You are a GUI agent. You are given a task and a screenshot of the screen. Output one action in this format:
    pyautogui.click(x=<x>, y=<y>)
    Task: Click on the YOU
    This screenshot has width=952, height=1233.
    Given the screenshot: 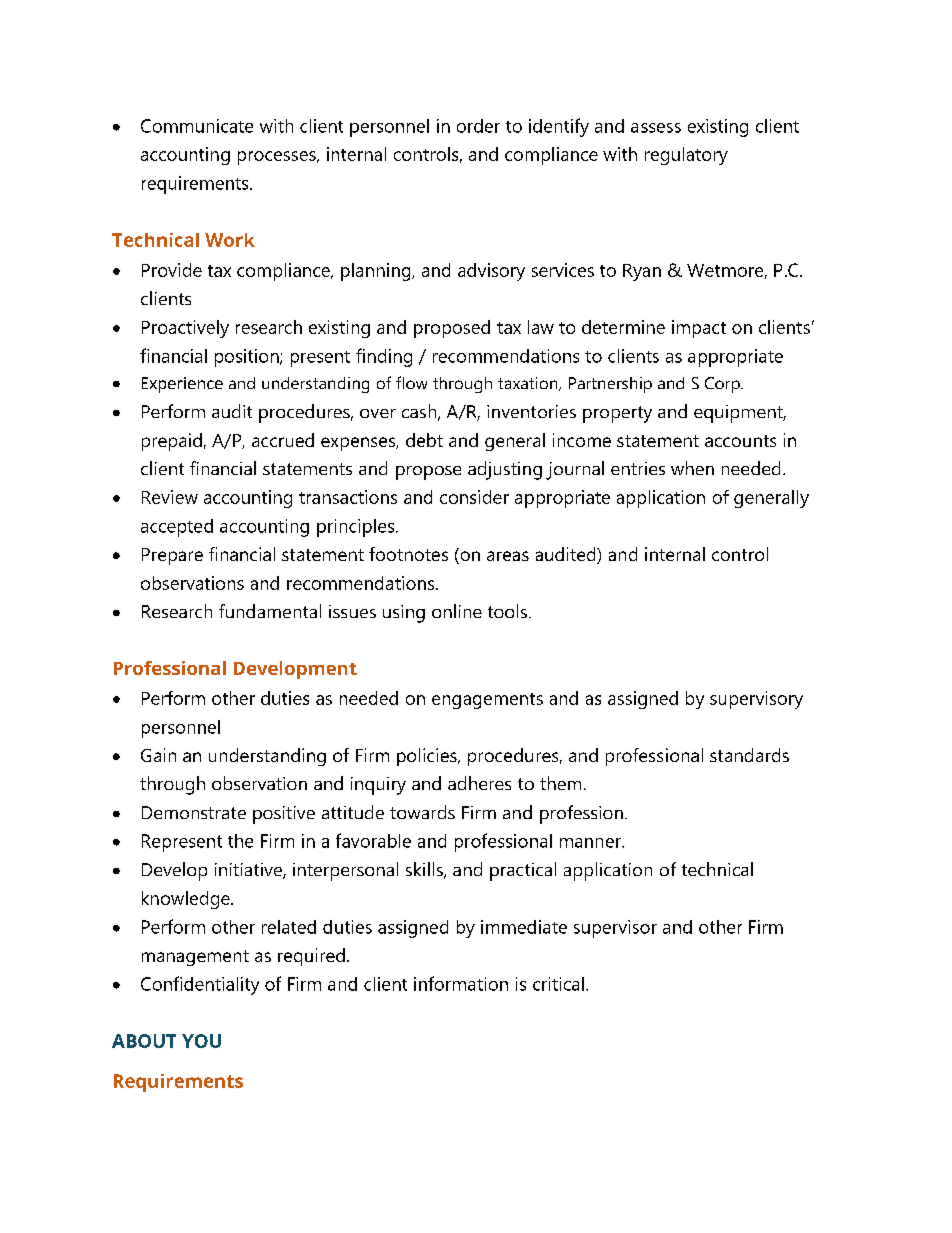 What is the action you would take?
    pyautogui.click(x=201, y=1041)
